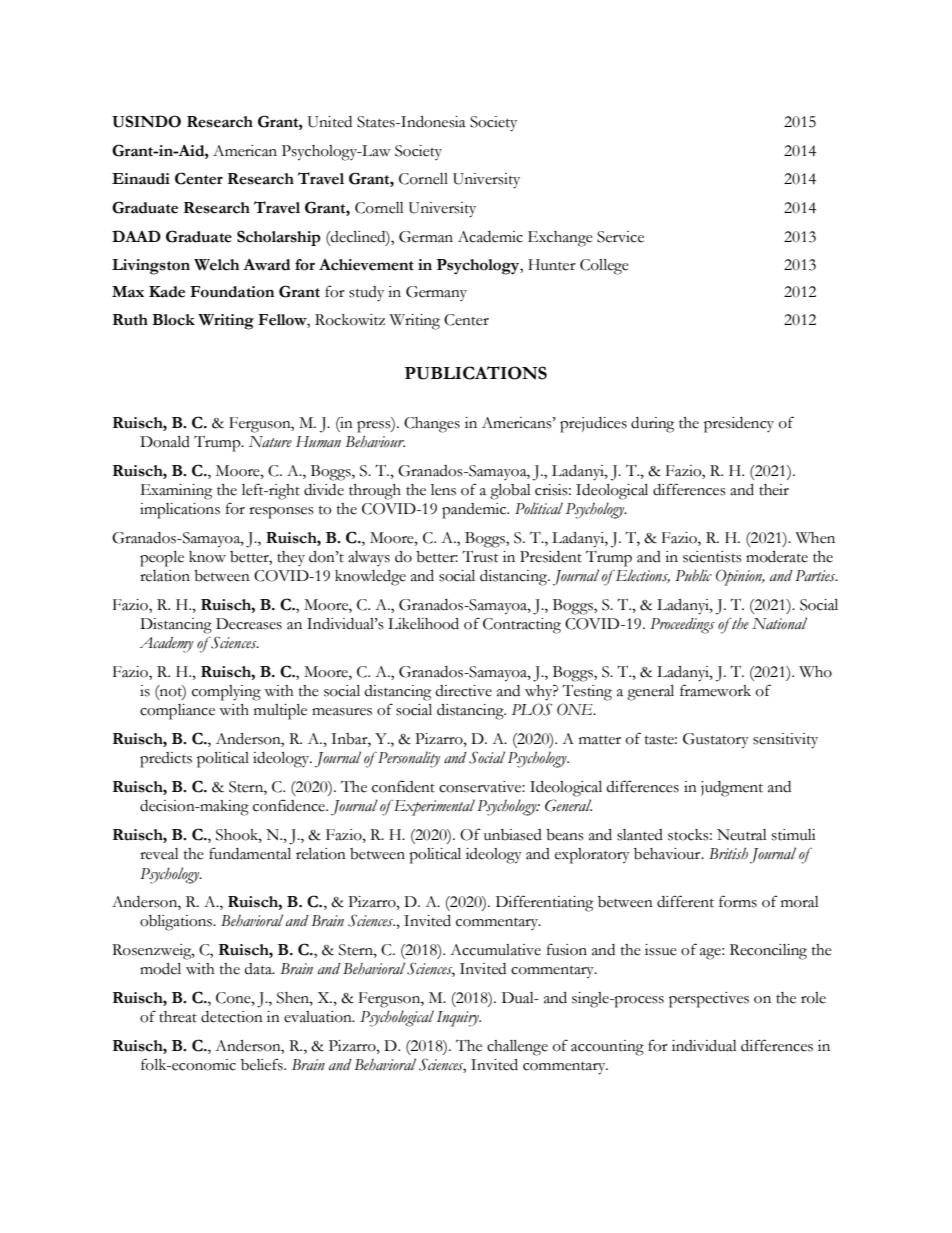 This screenshot has width=952, height=1233. What do you see at coordinates (490, 237) in the screenshot?
I see `Academic` at bounding box center [490, 237].
